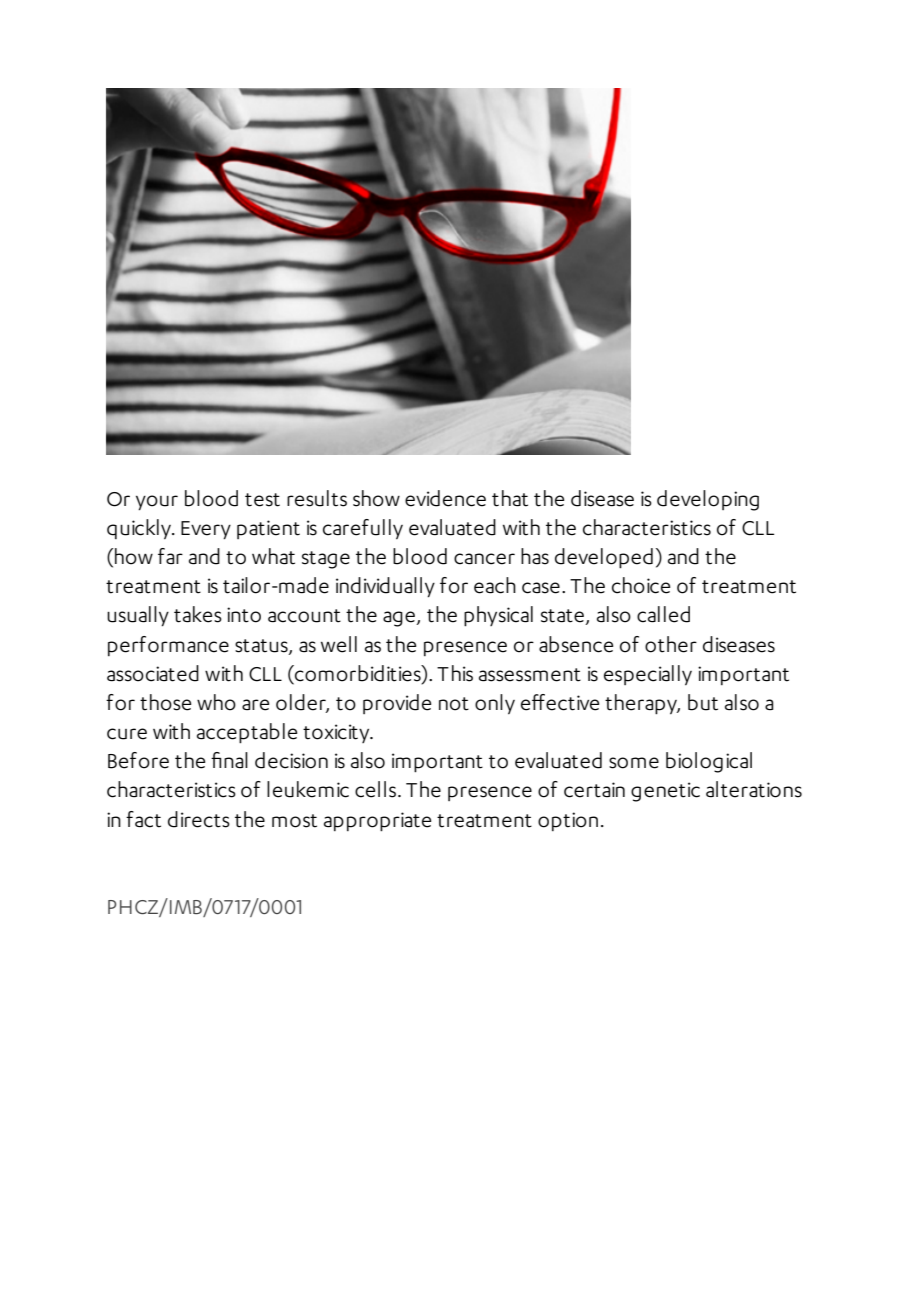 The image size is (924, 1308). What do you see at coordinates (498, 616) in the document?
I see `physical` at bounding box center [498, 616].
